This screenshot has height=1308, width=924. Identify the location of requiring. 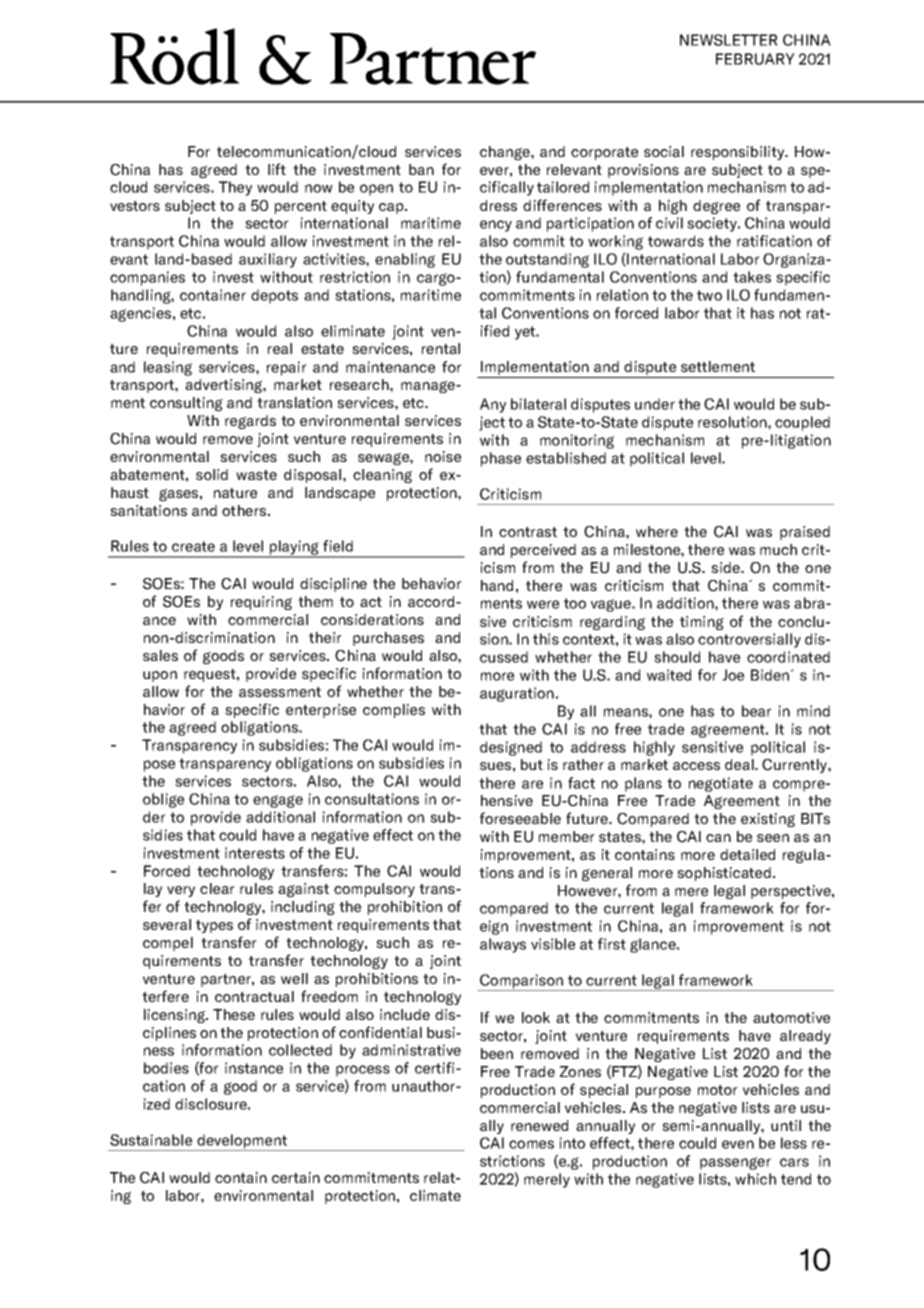
(261, 603).
